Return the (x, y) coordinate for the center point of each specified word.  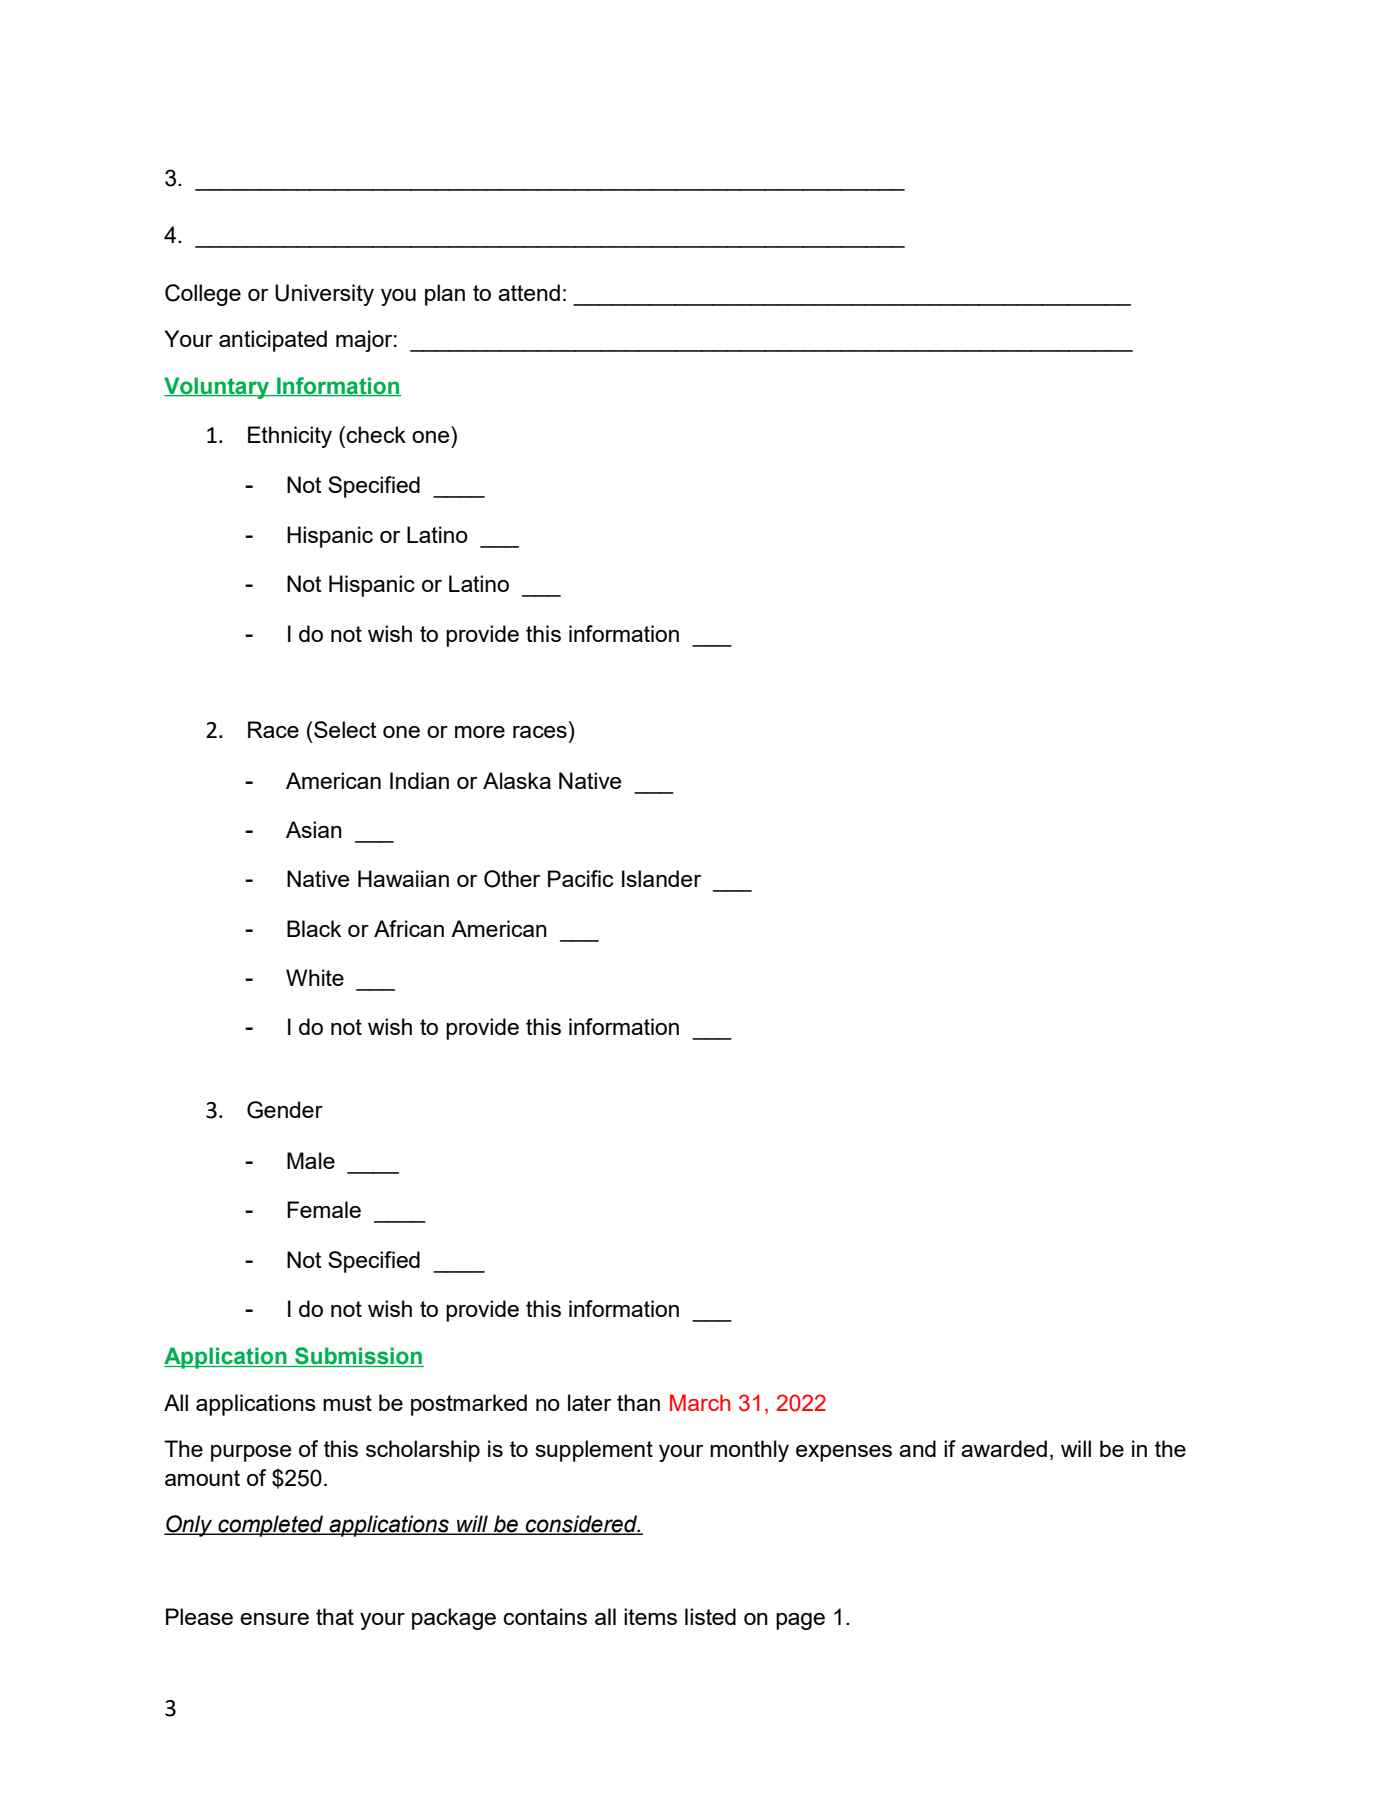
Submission (358, 1357)
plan (445, 295)
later (589, 1402)
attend (529, 292)
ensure (274, 1619)
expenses (844, 1453)
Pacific (580, 878)
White (315, 977)
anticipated (273, 341)
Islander (661, 878)
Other (512, 879)
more (480, 732)
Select (344, 729)
